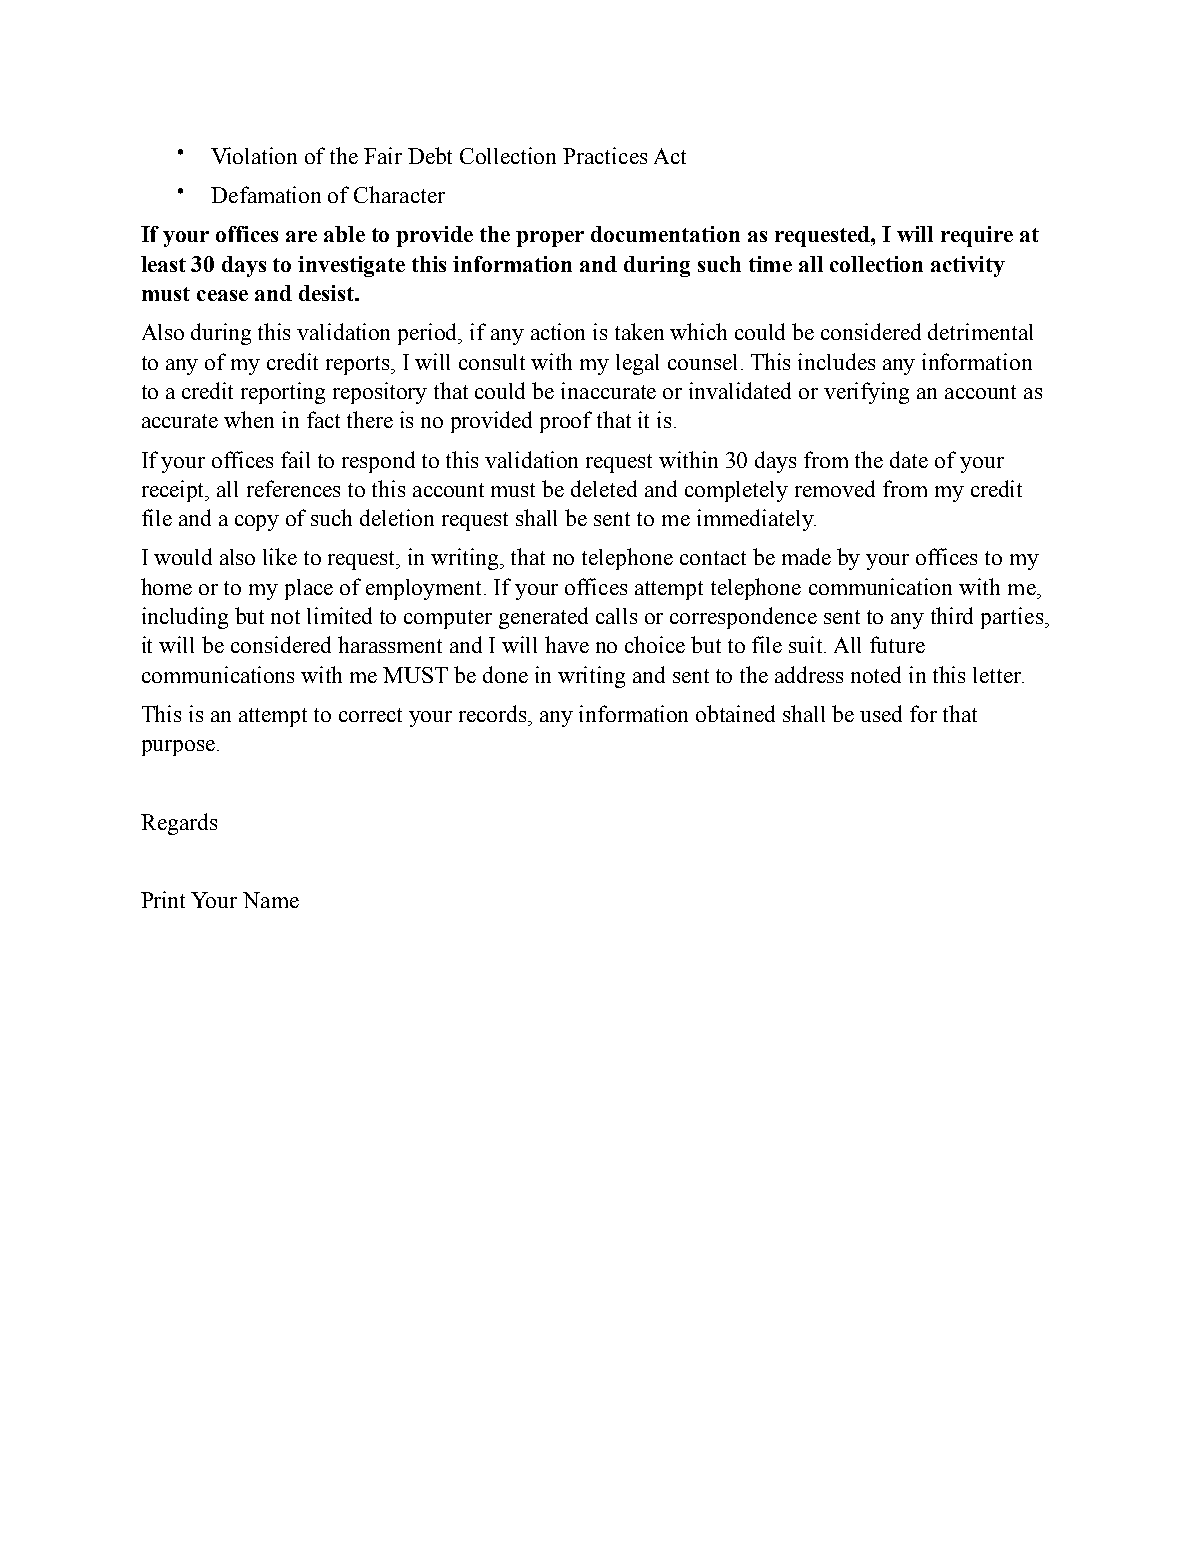 Image resolution: width=1198 pixels, height=1550 pixels. I want to click on detrimental, so click(980, 331).
